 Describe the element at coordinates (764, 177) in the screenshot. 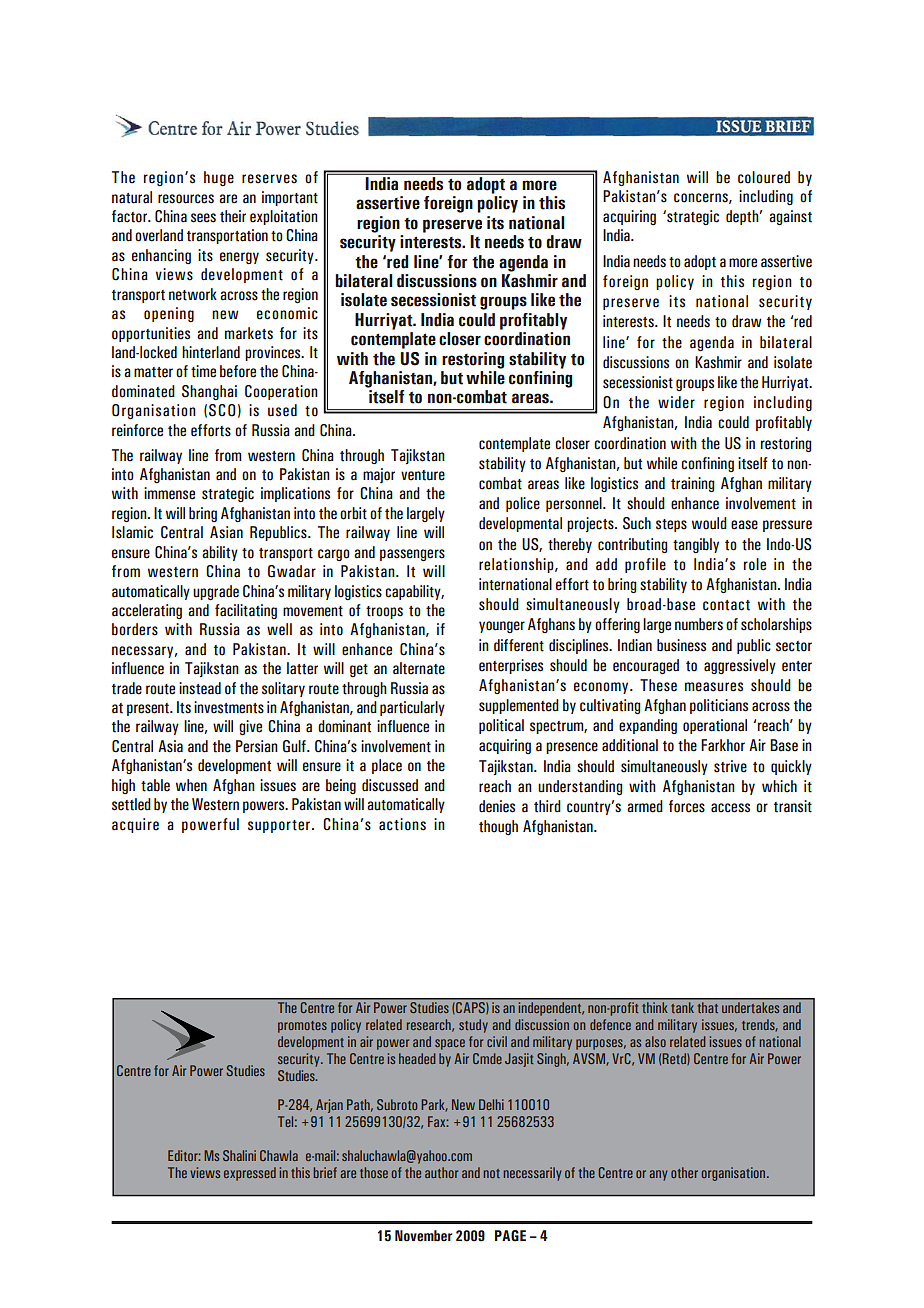

I see `coloured` at that location.
